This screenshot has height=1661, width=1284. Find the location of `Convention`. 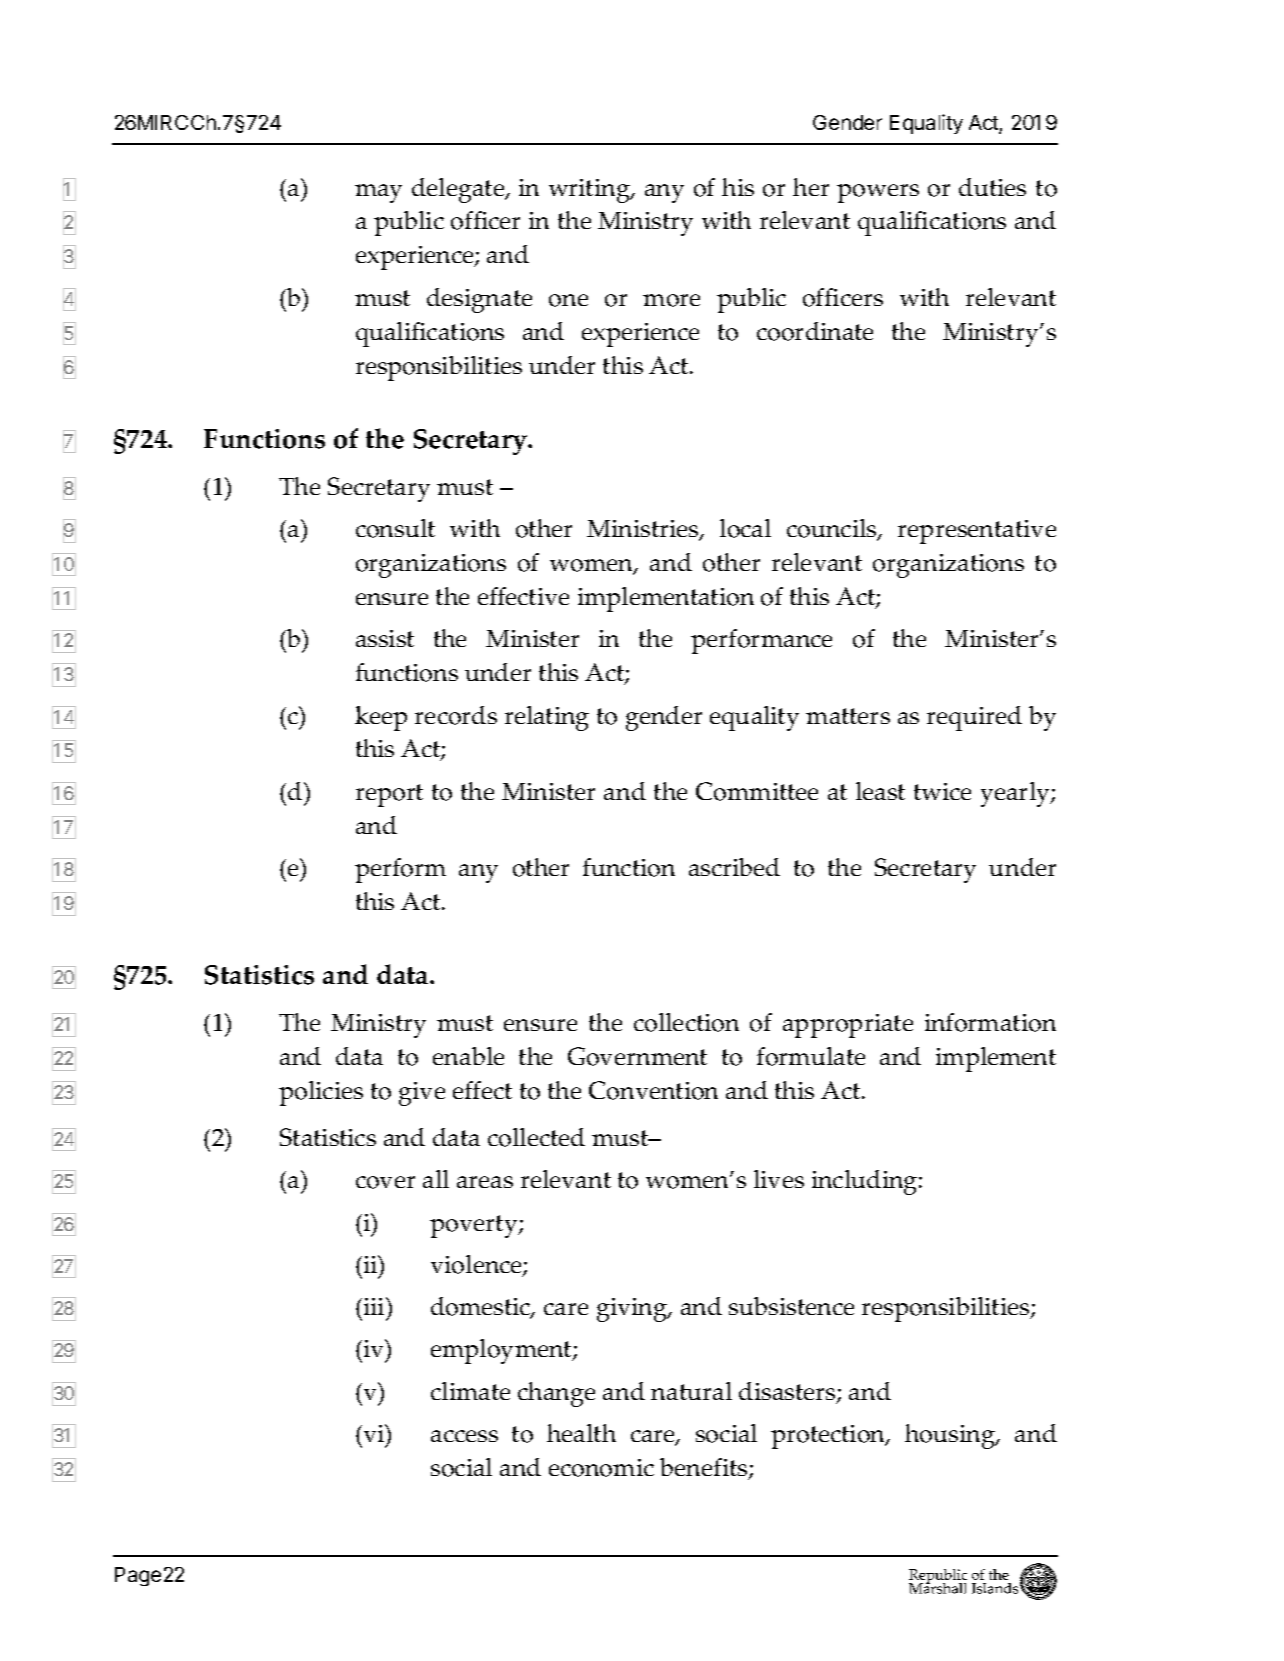

Convention is located at coordinates (653, 1090).
